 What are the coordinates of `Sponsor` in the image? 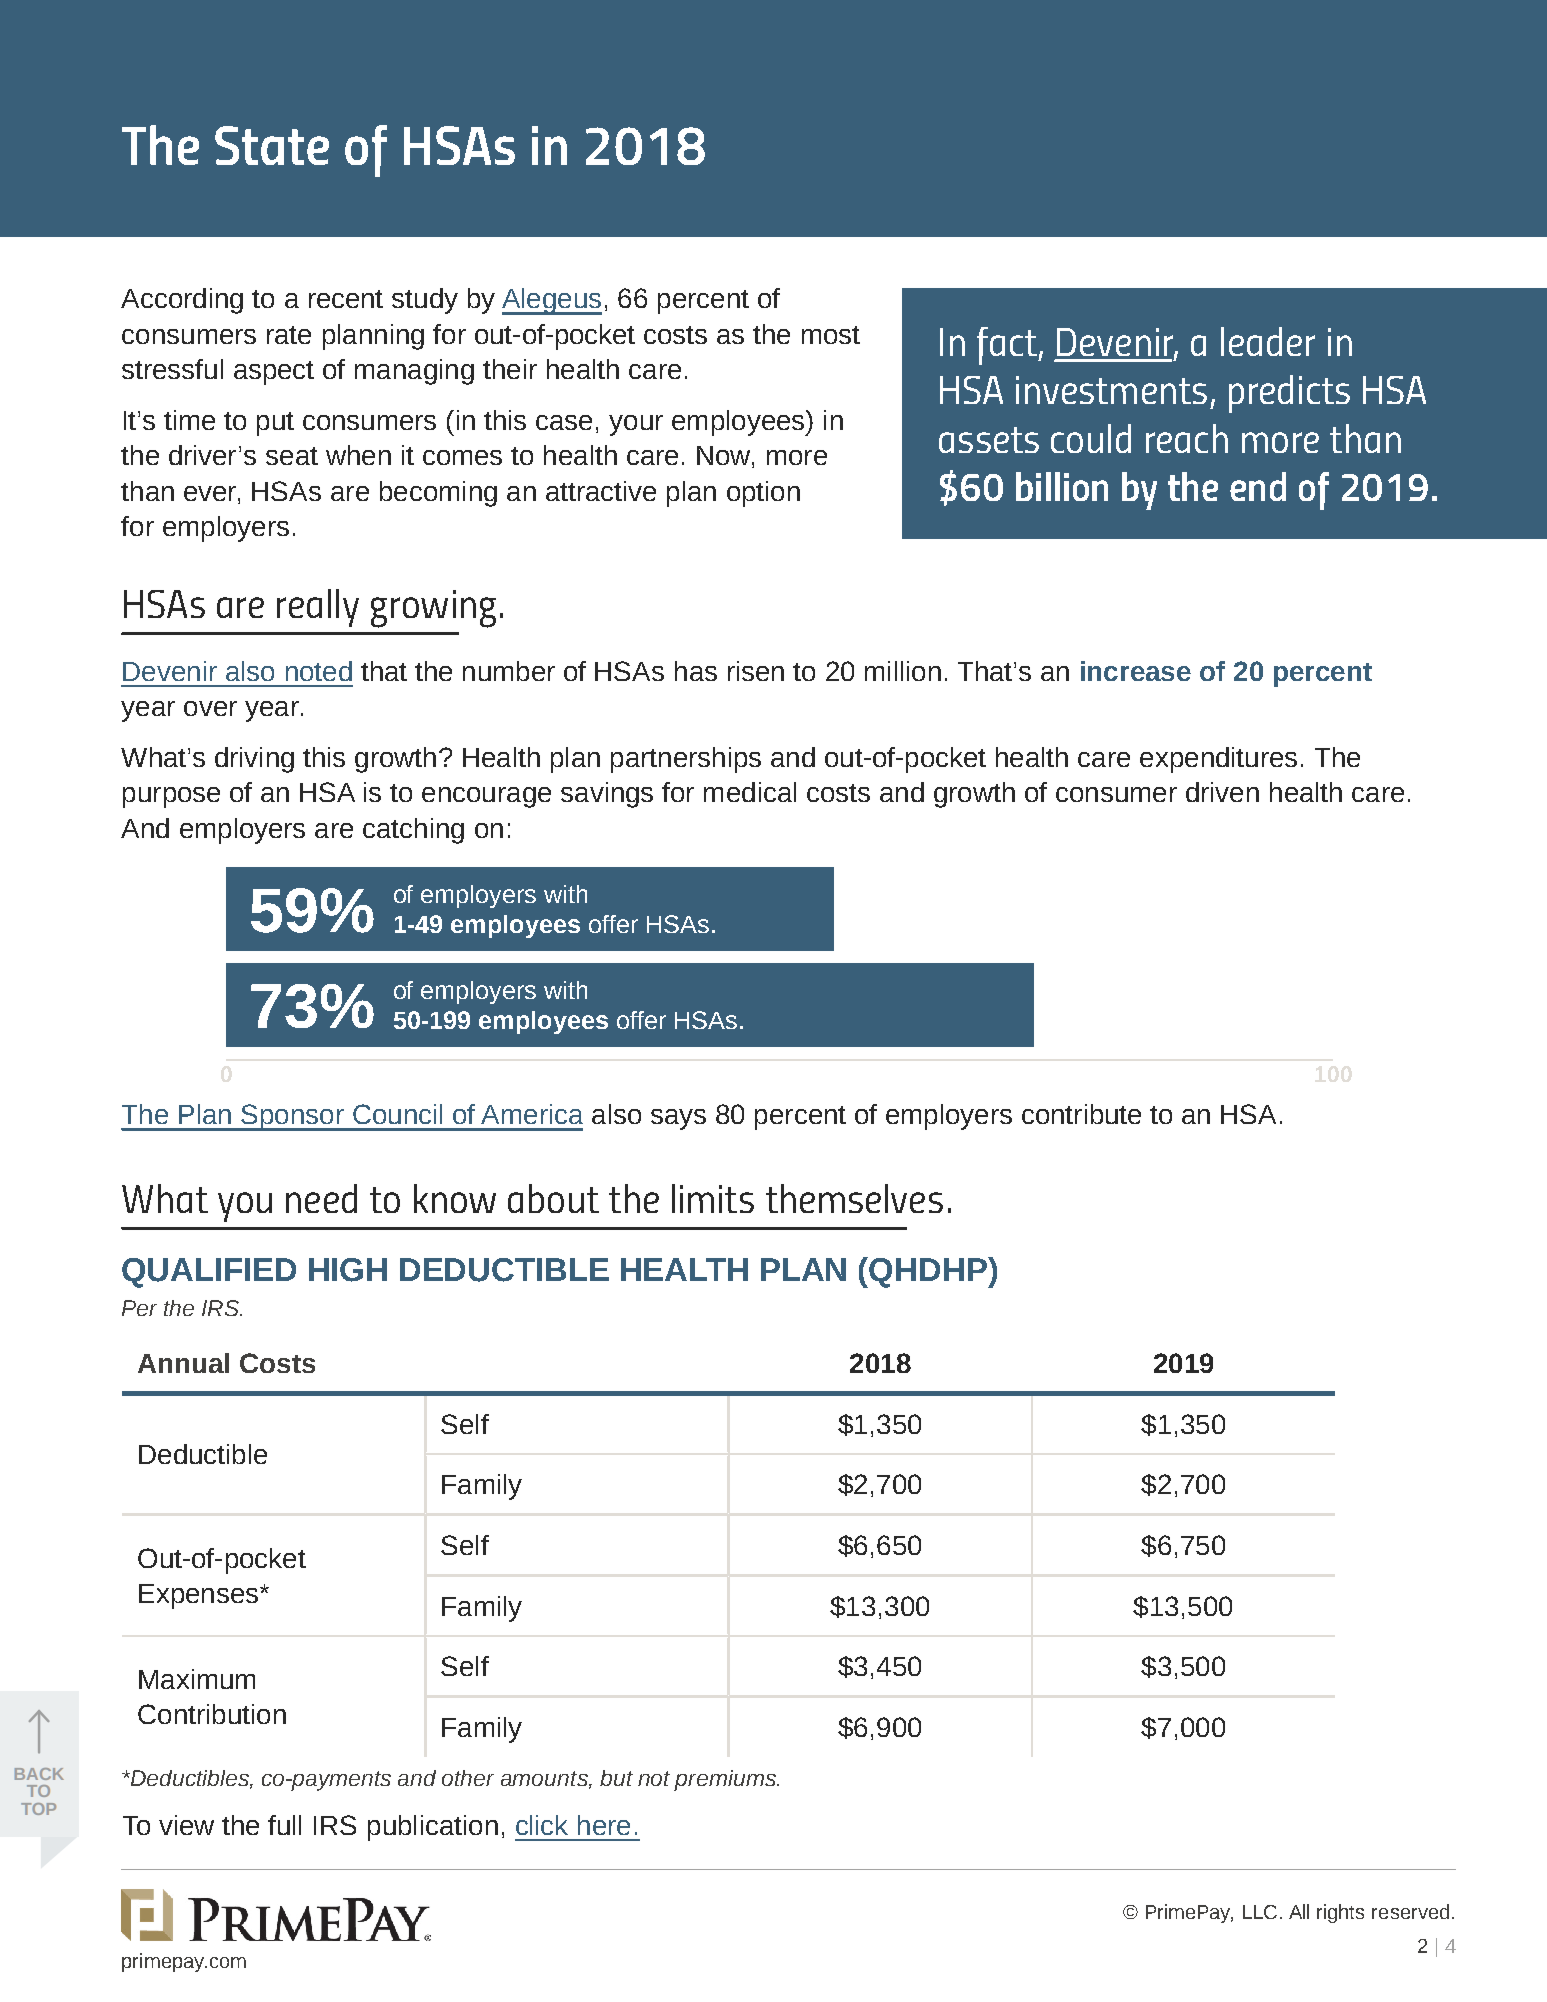 It's located at (292, 1117).
